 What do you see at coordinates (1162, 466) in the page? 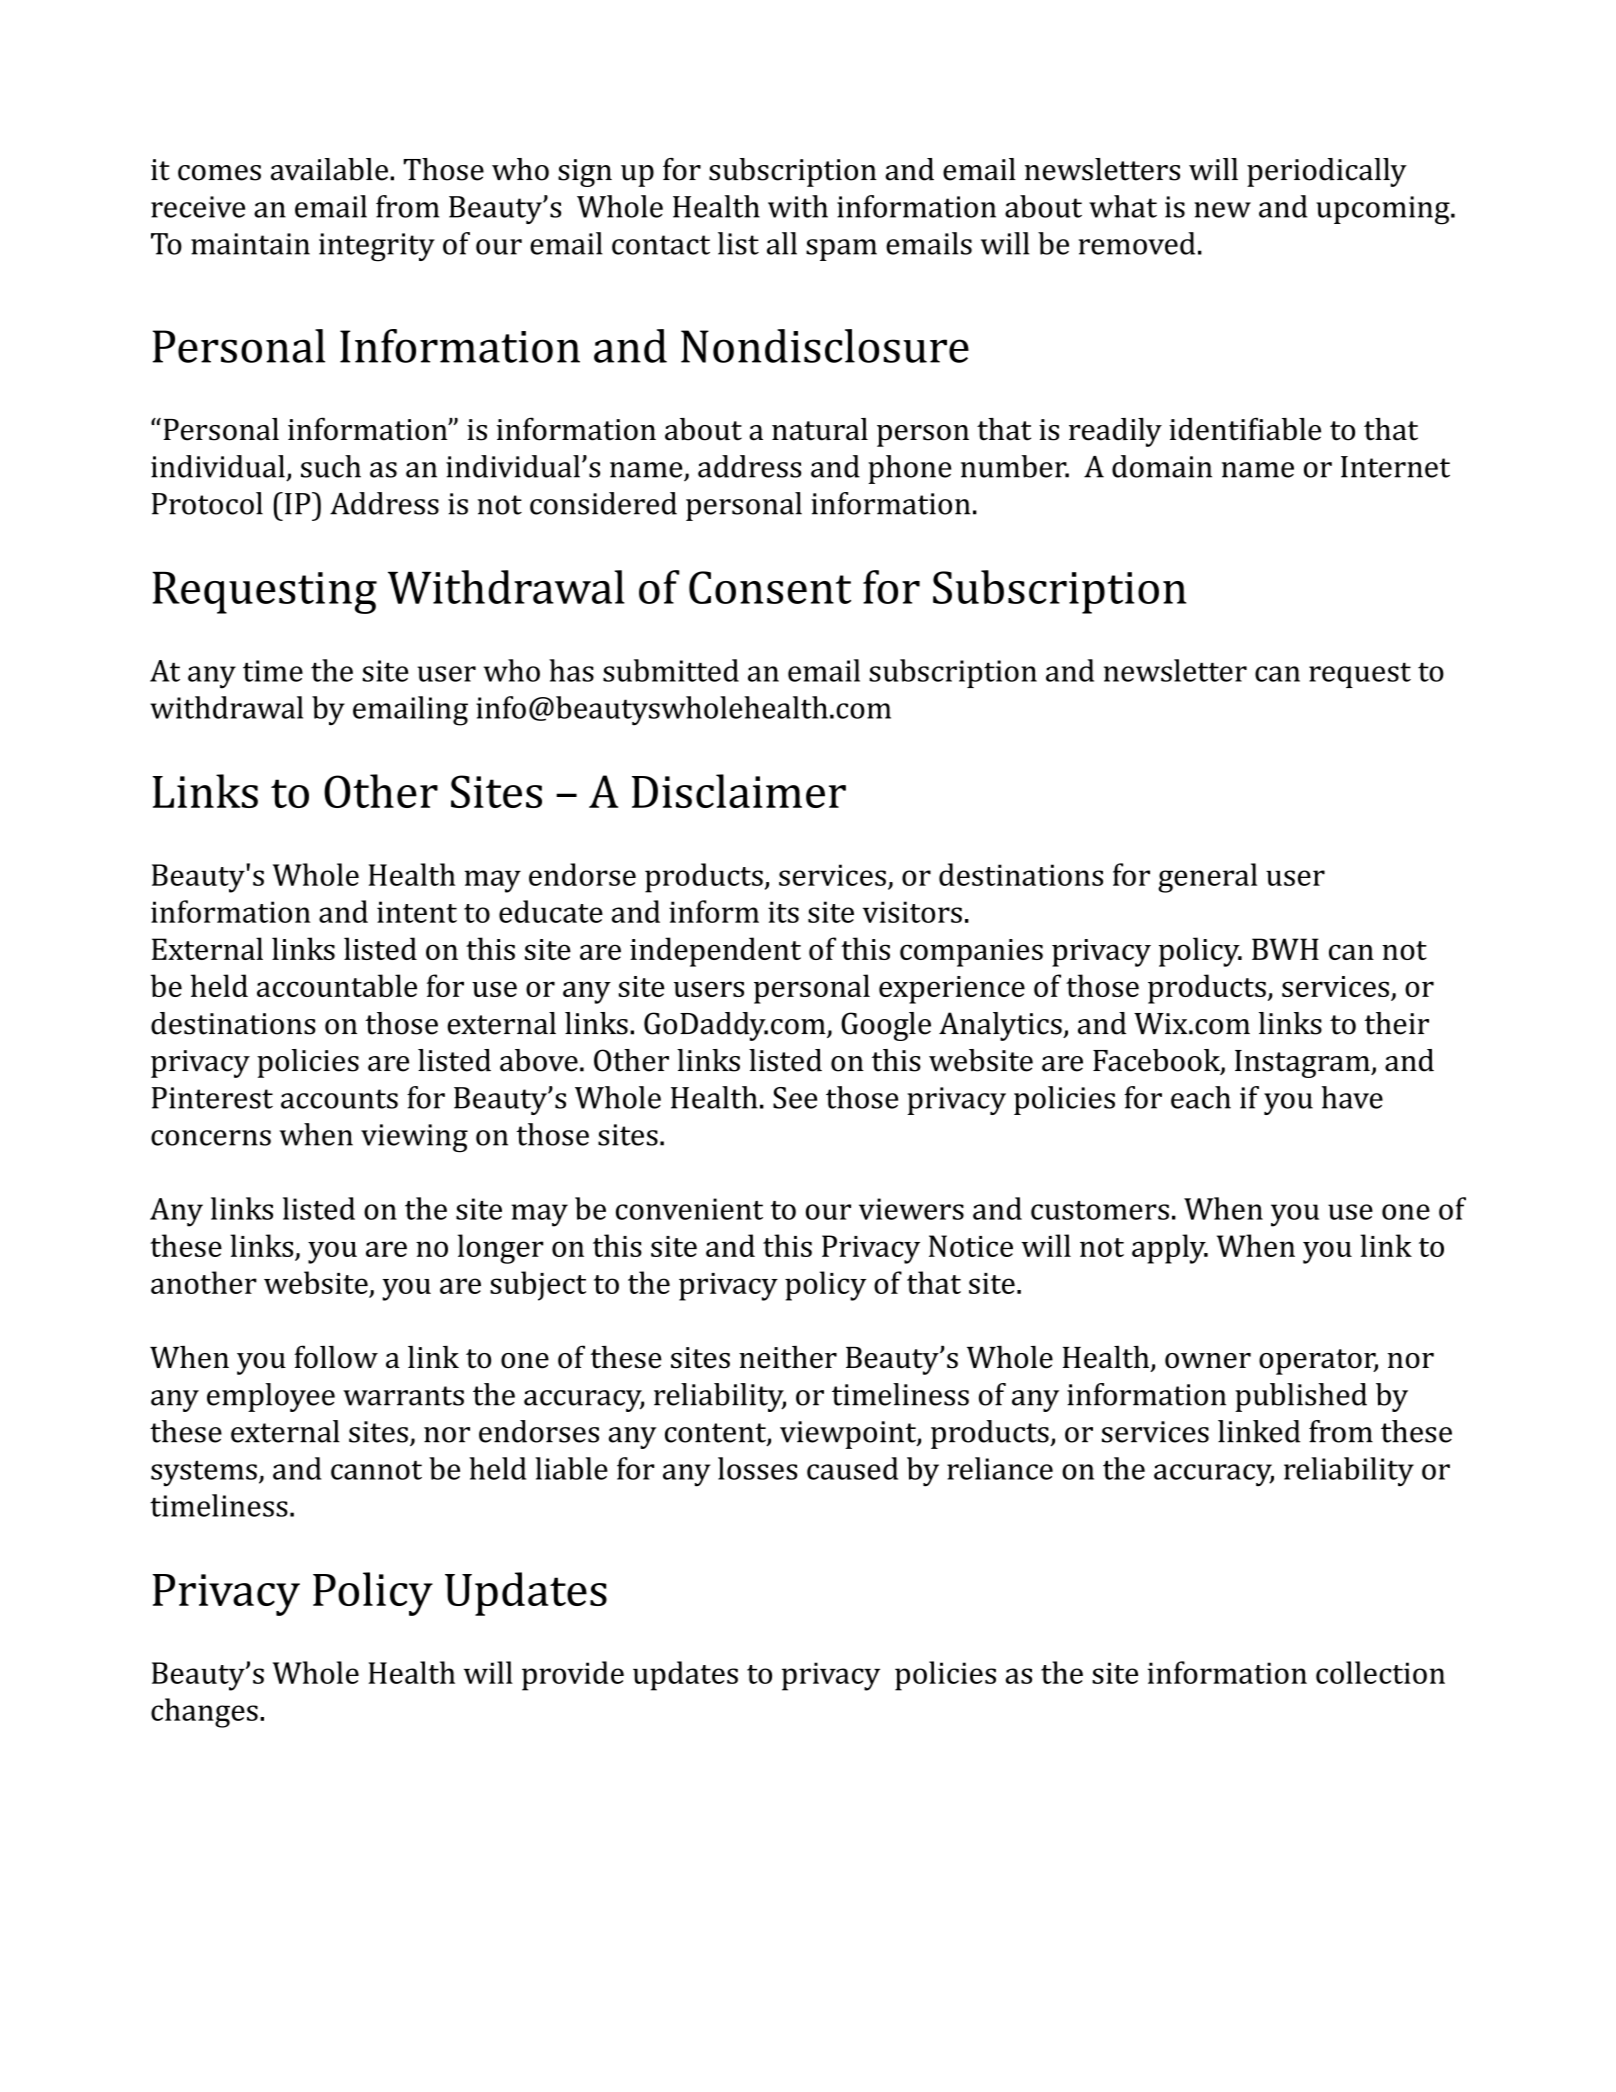
I see `domain` at bounding box center [1162, 466].
